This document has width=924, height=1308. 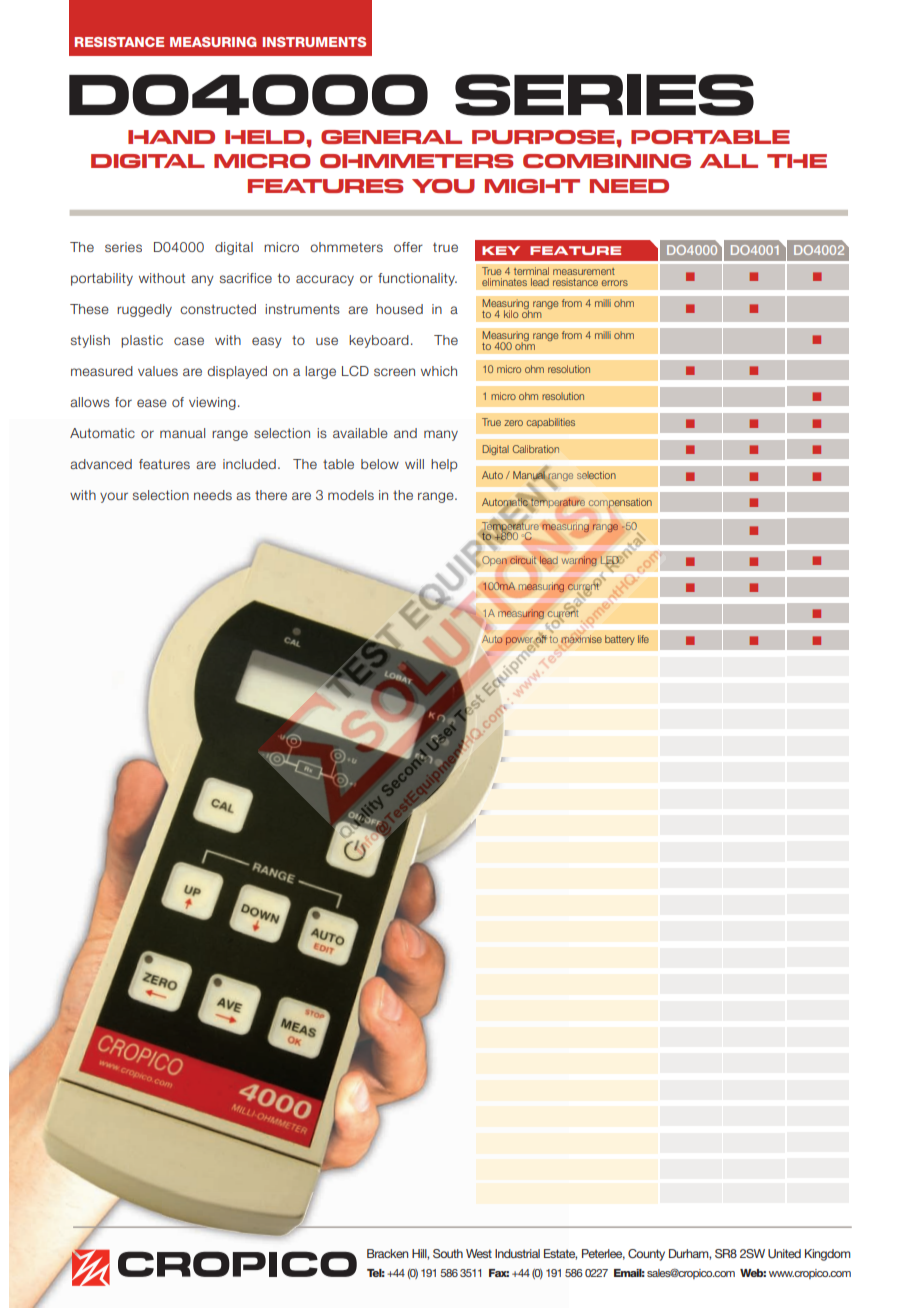 What do you see at coordinates (607, 161) in the document?
I see `COMBINING` at bounding box center [607, 161].
